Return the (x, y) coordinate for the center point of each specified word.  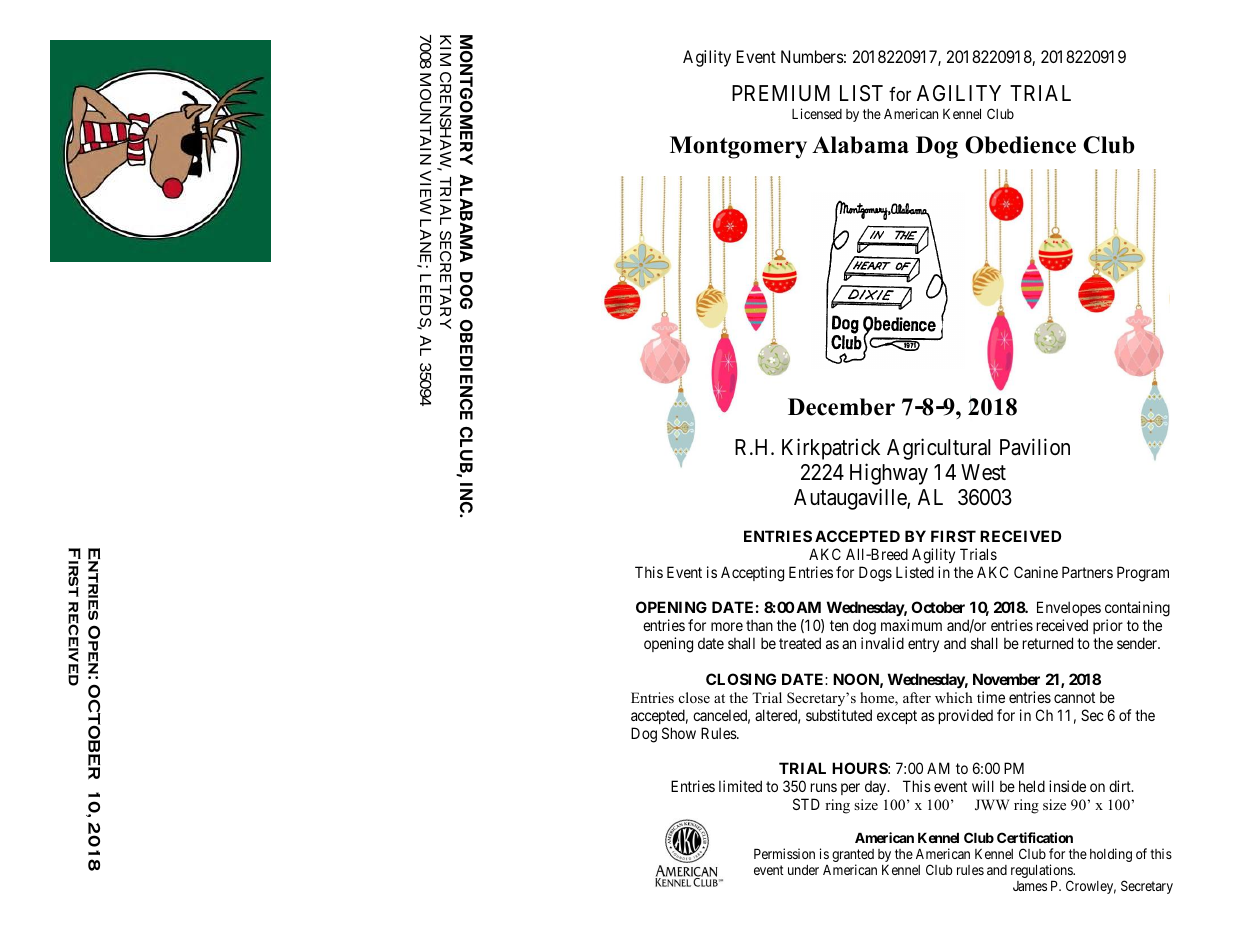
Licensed (817, 113)
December (841, 407)
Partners (1087, 572)
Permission (784, 853)
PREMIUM (781, 93)
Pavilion (1035, 447)
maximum (911, 625)
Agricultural (939, 449)
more (727, 626)
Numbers (812, 56)
